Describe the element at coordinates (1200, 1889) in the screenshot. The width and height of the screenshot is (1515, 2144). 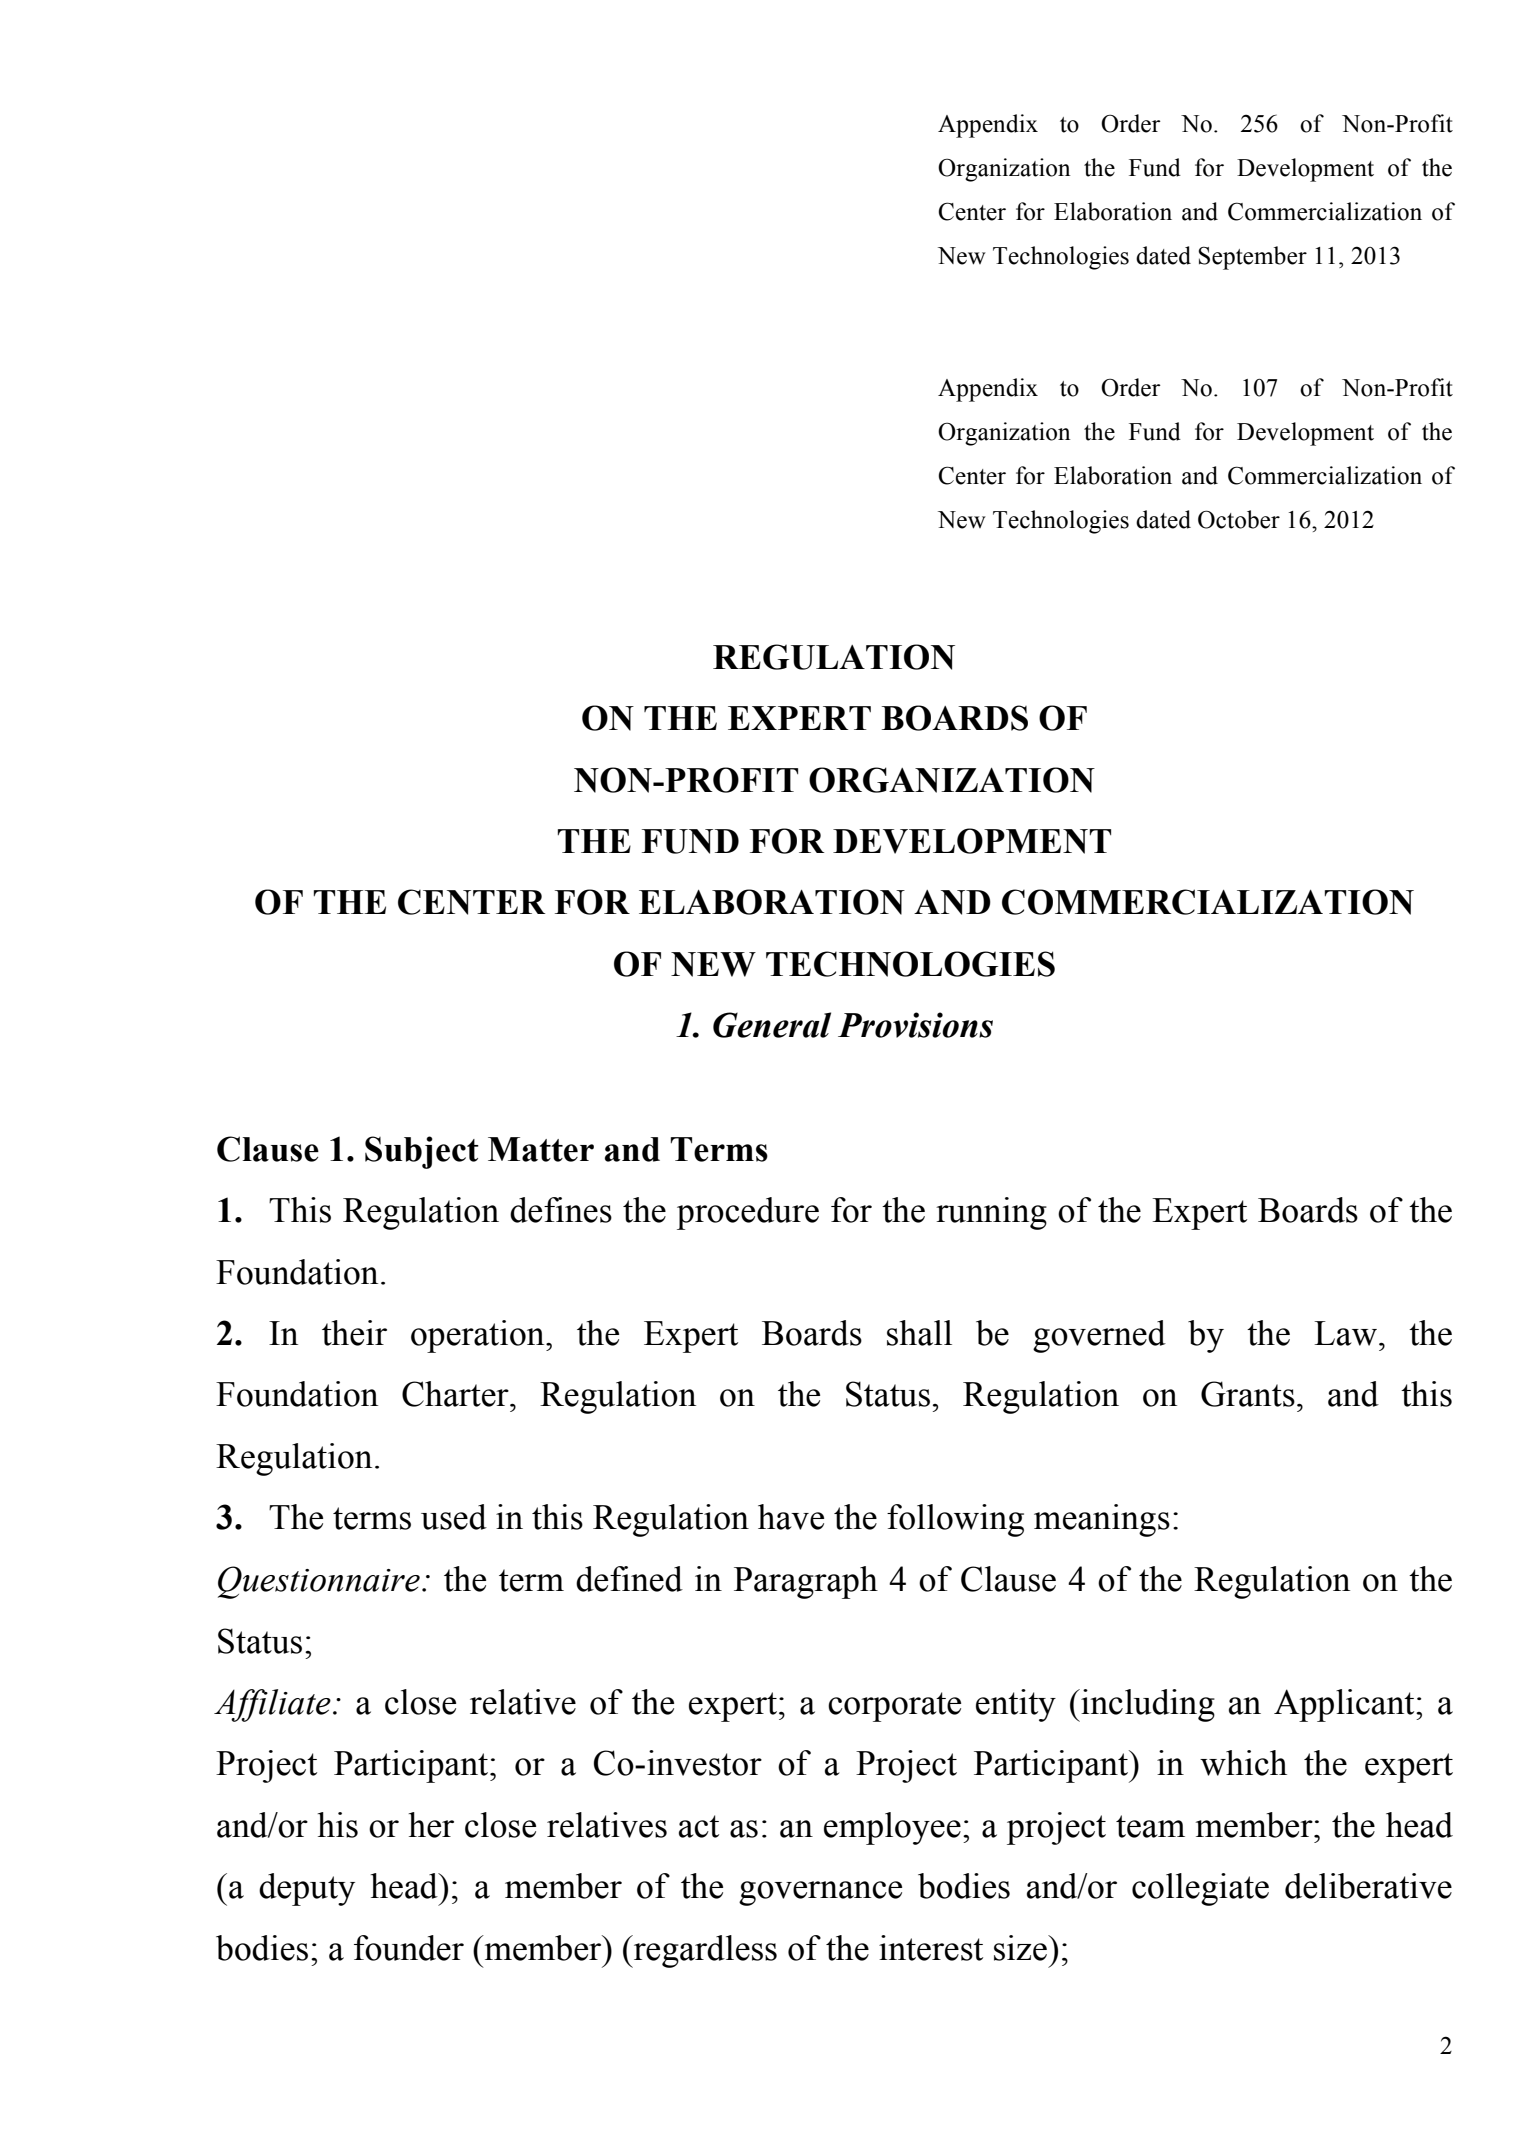
I see `collegiate` at that location.
